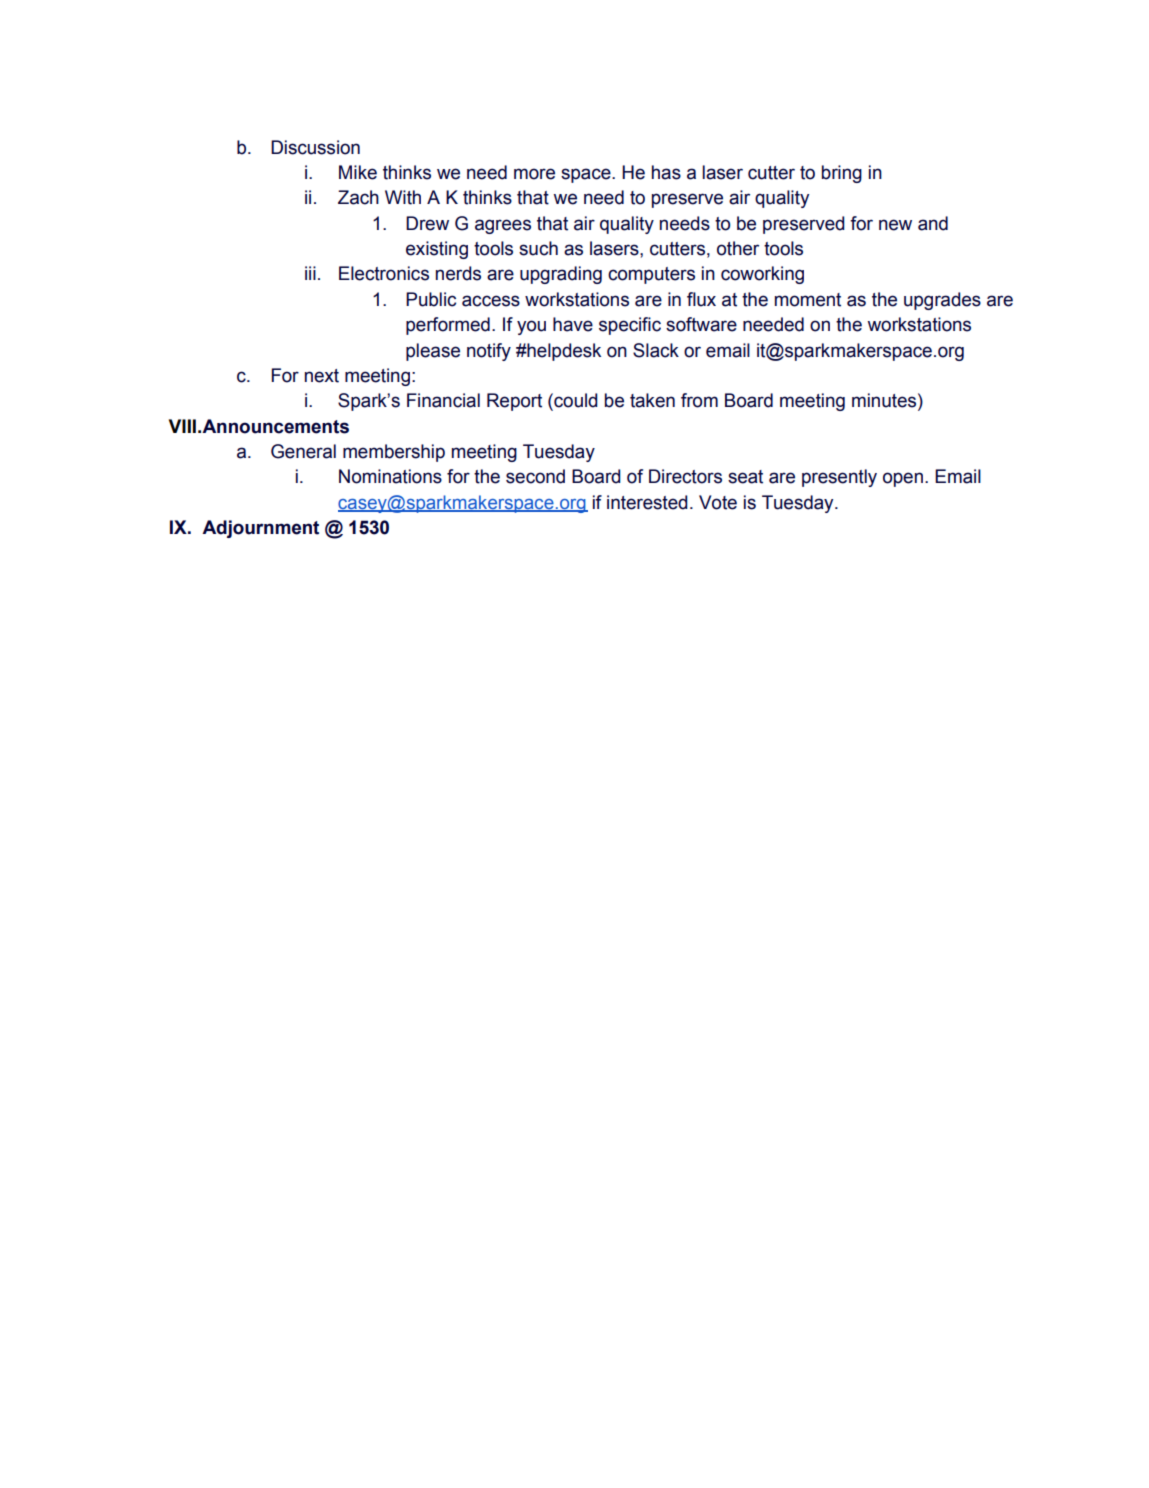  Describe the element at coordinates (437, 250) in the image. I see `existing` at that location.
